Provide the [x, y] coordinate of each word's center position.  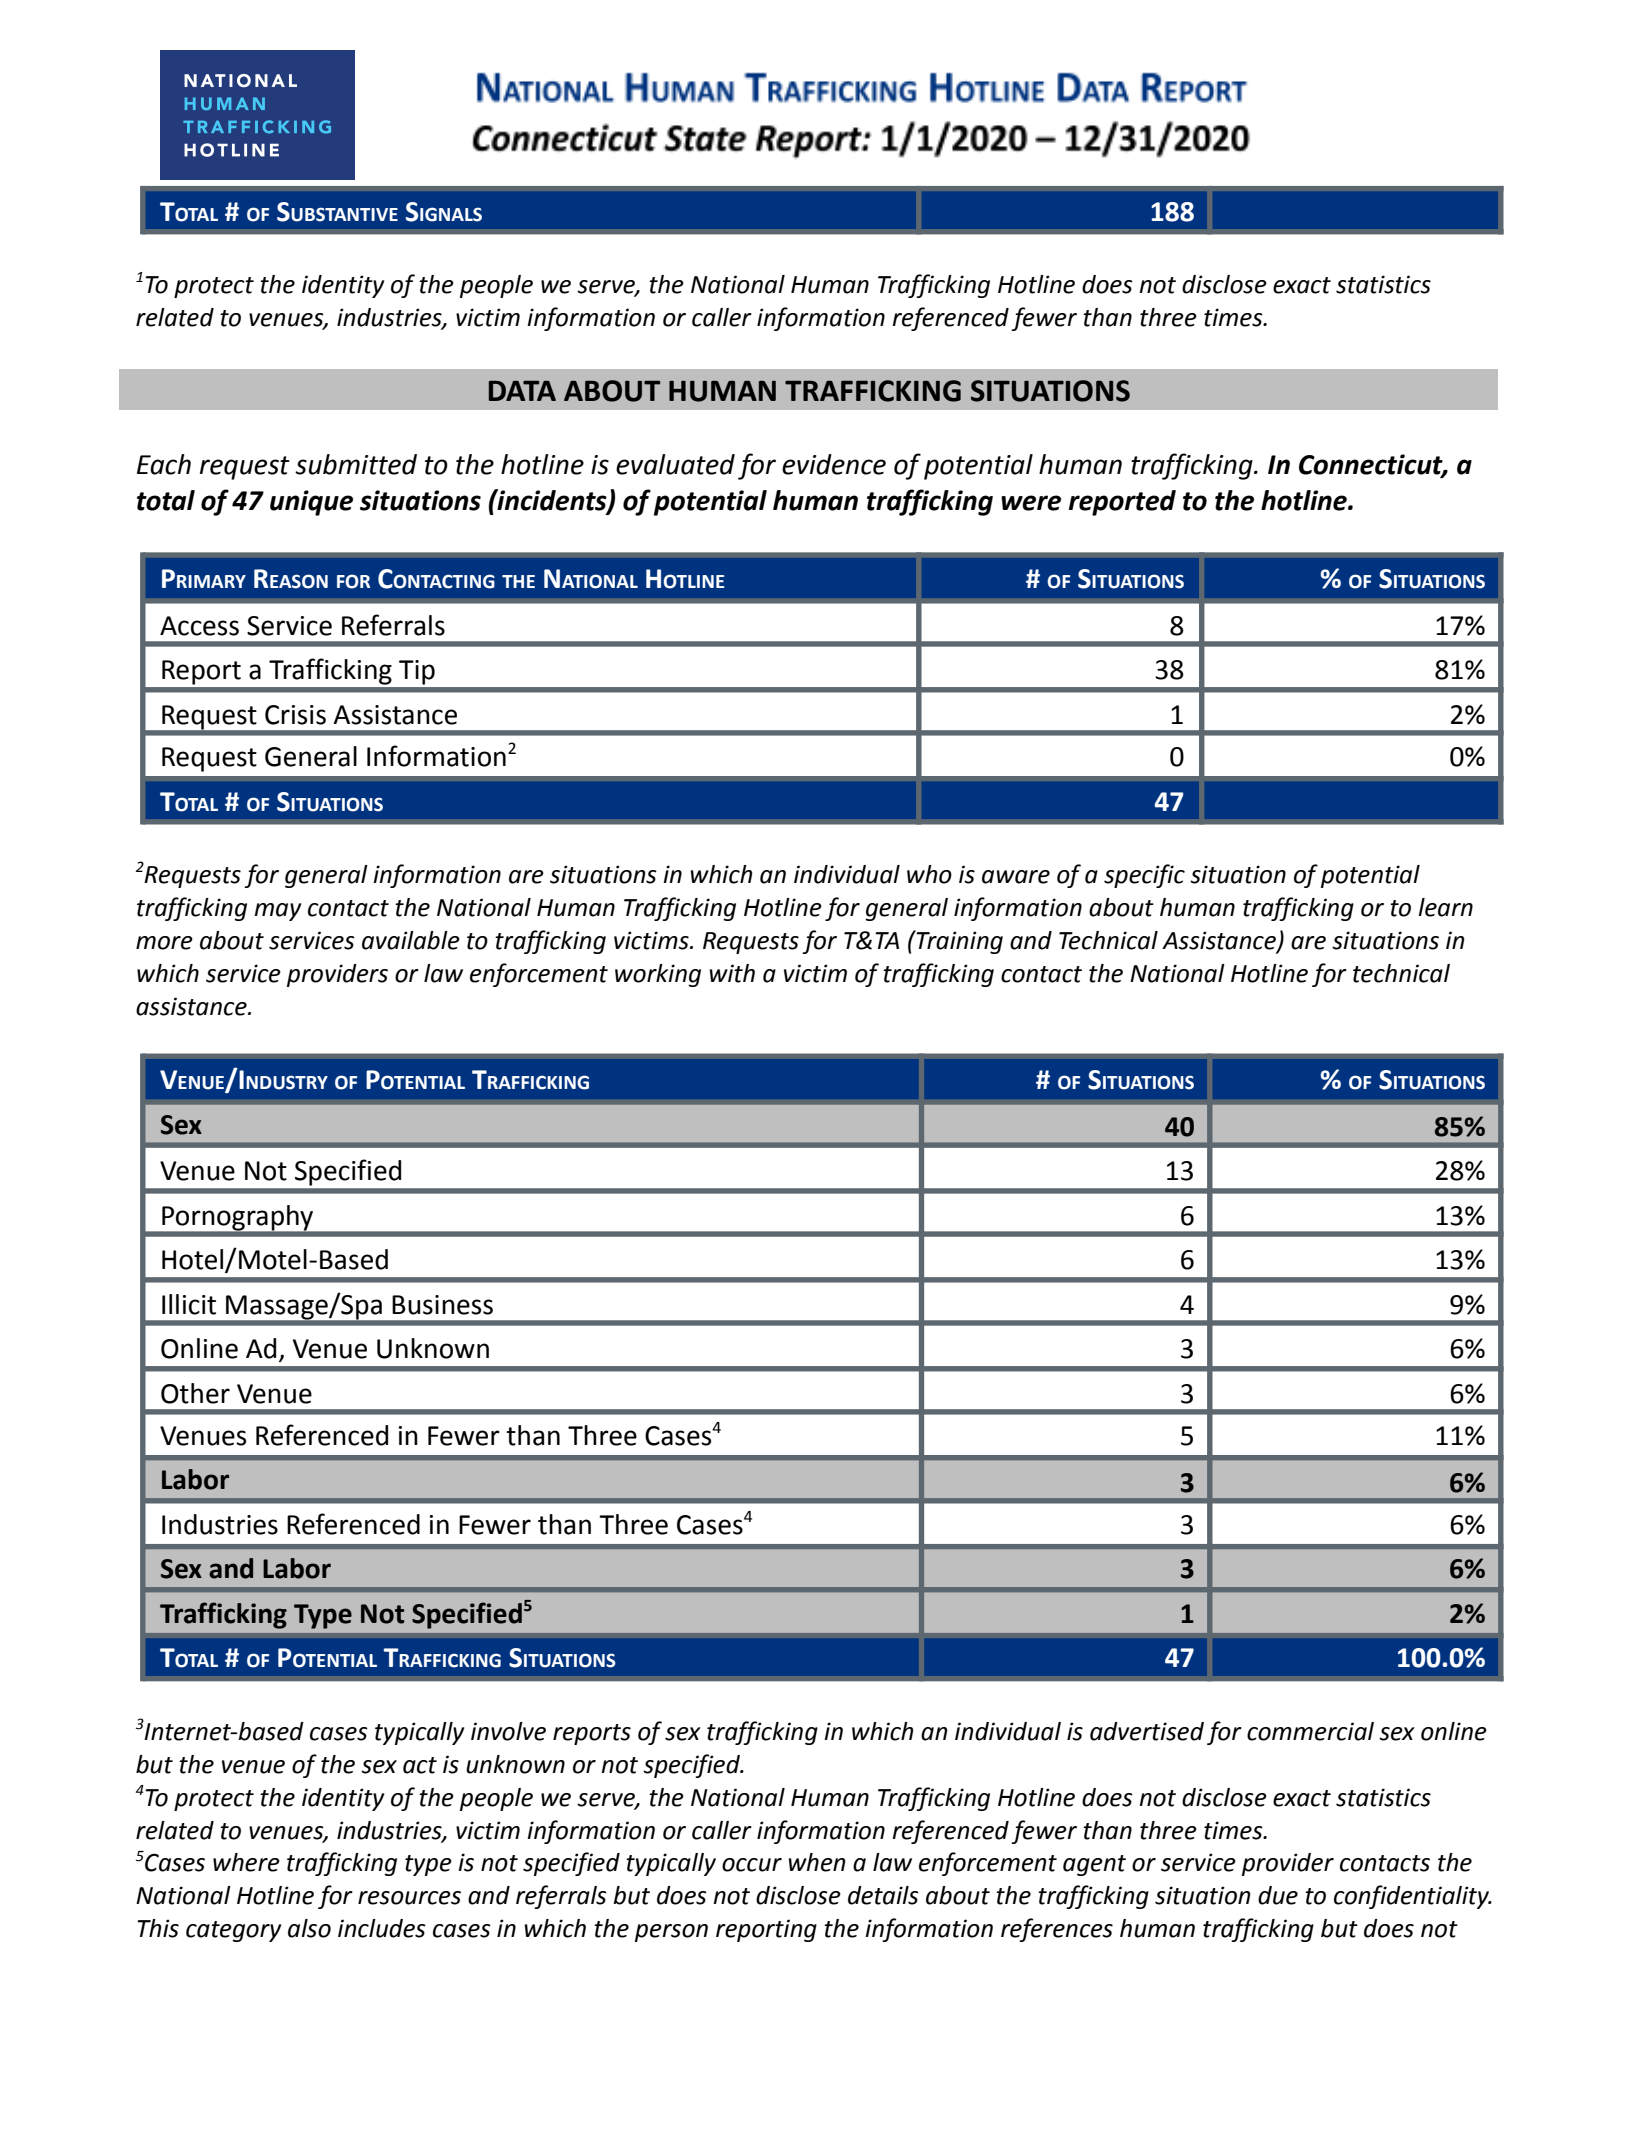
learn [1445, 907]
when [816, 1862]
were [1031, 503]
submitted [356, 464]
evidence [834, 464]
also [309, 1928]
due [1278, 1895]
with [732, 973]
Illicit [189, 1304]
